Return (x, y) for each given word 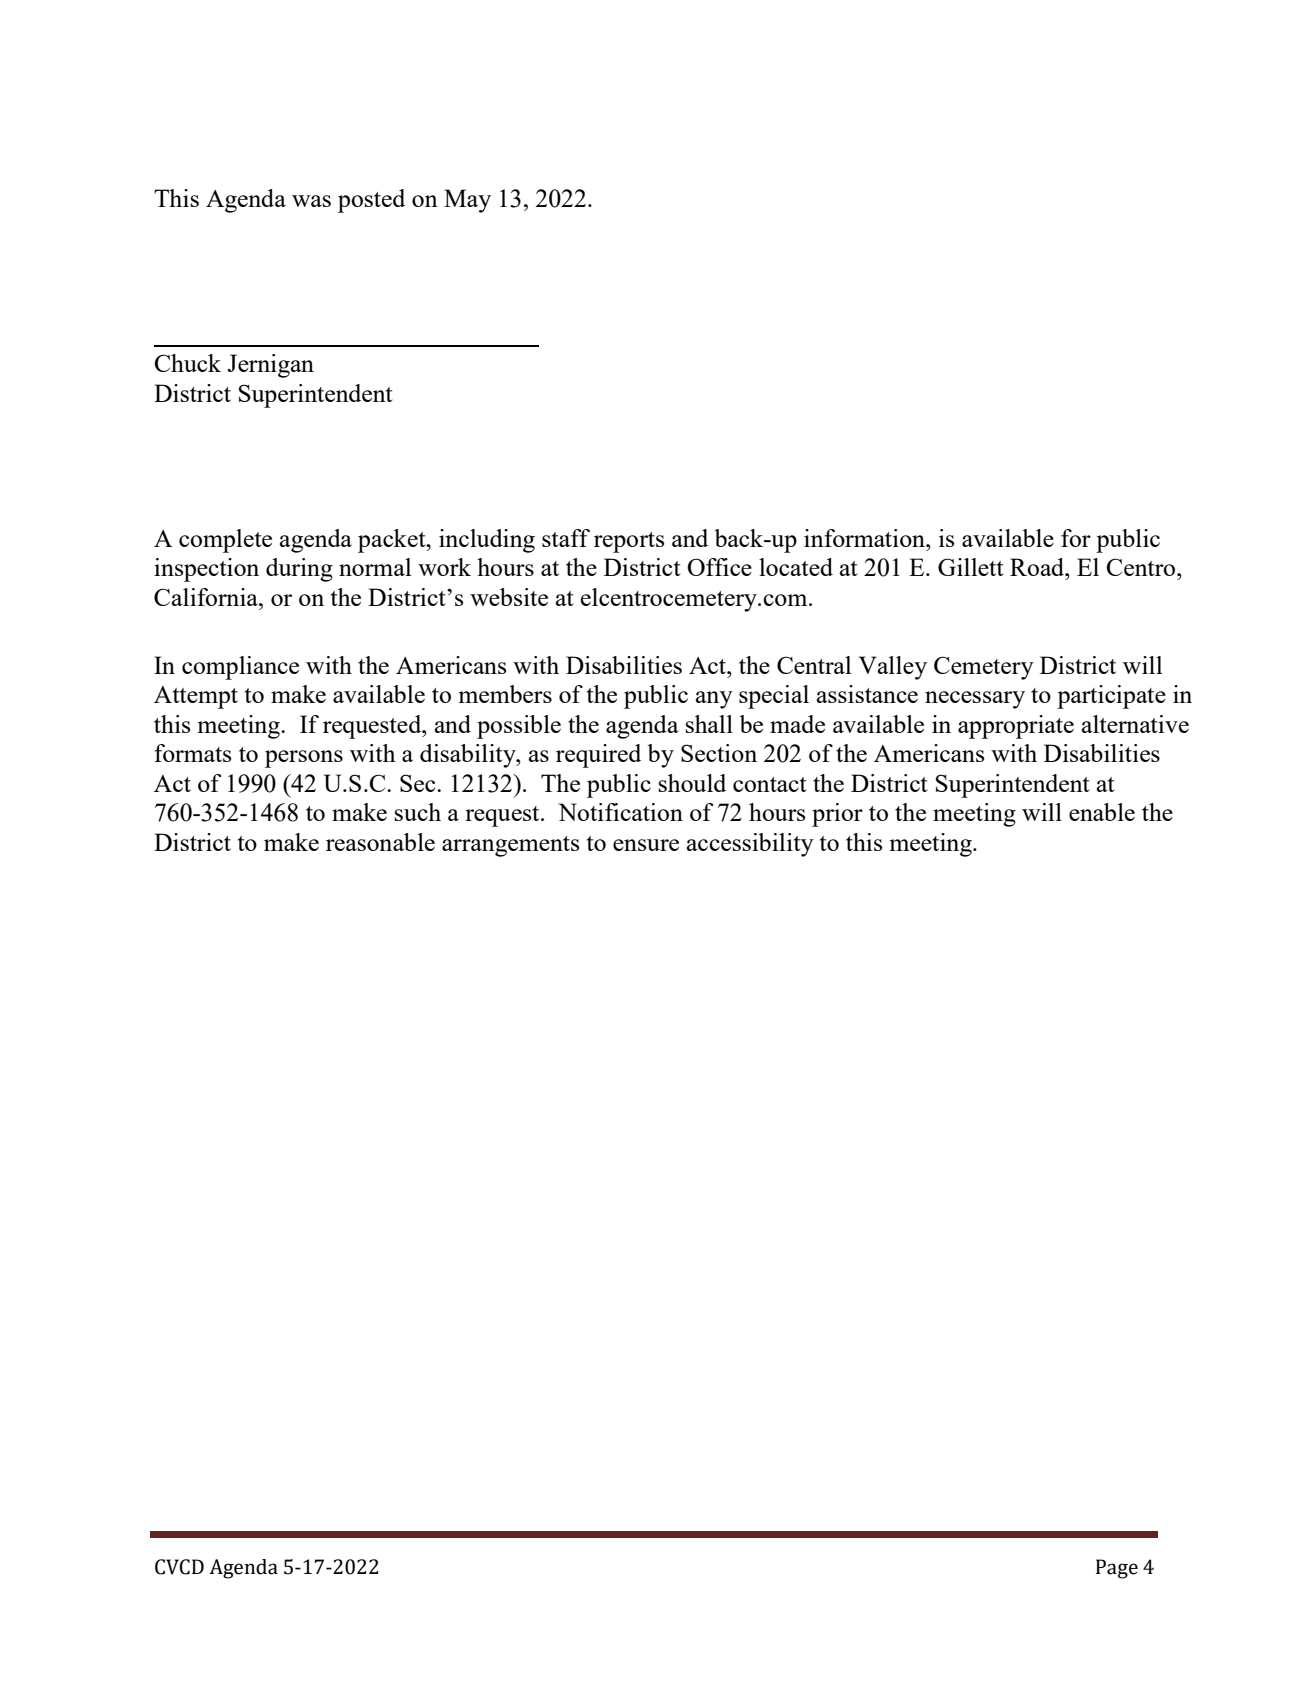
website (509, 597)
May (467, 201)
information (865, 538)
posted (371, 201)
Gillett (971, 567)
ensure (646, 845)
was (311, 201)
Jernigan (271, 366)
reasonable (380, 842)
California (207, 597)
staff (566, 538)
